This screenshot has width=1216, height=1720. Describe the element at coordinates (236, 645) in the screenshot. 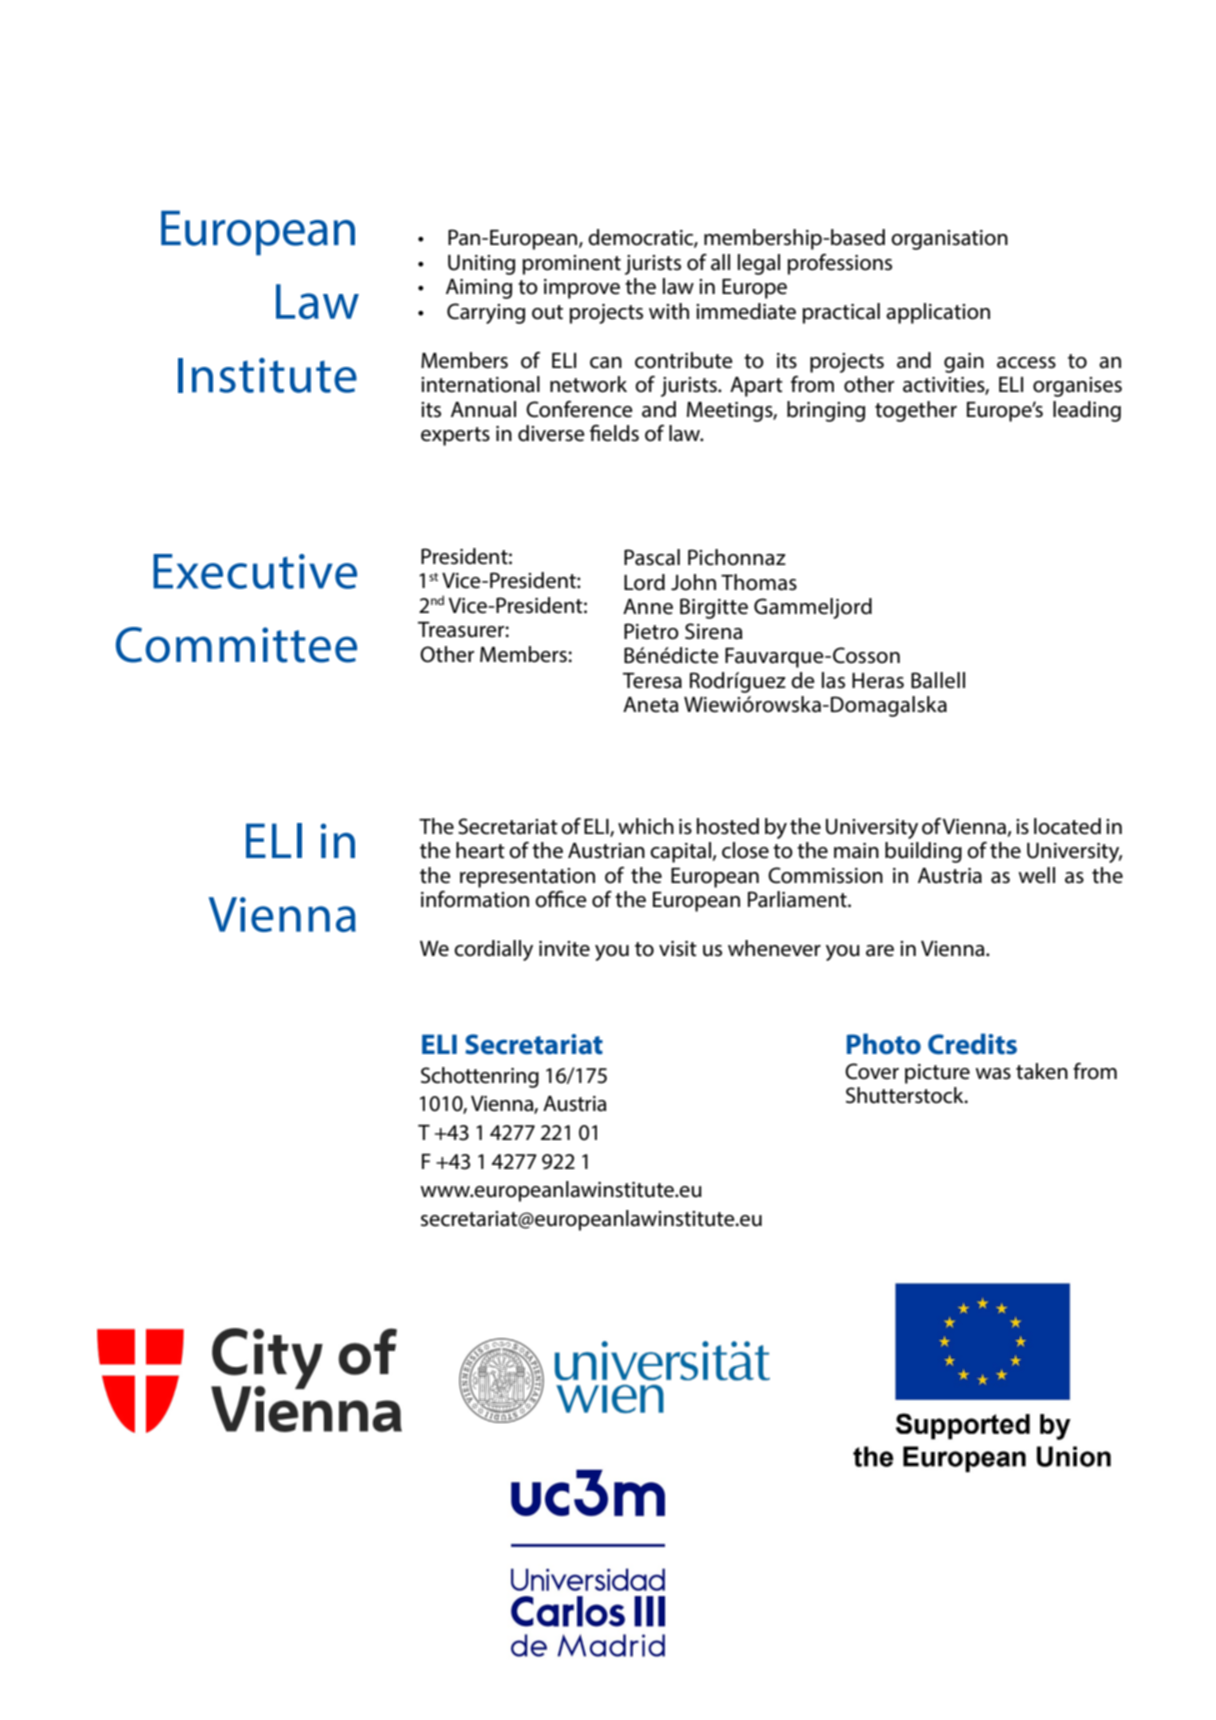

I see `Committee` at that location.
